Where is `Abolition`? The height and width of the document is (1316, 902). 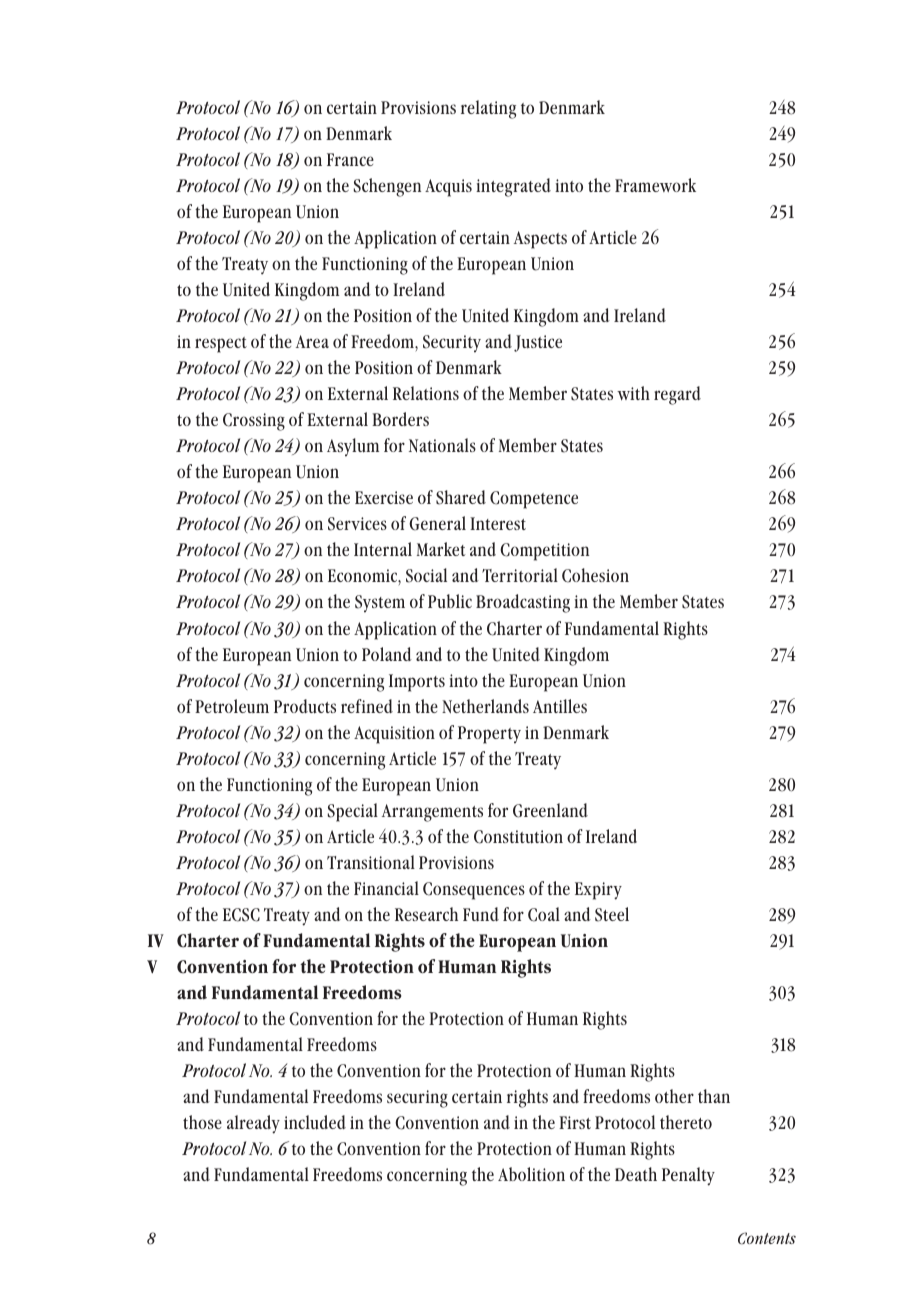
Abolition is located at coordinates (531, 1174).
